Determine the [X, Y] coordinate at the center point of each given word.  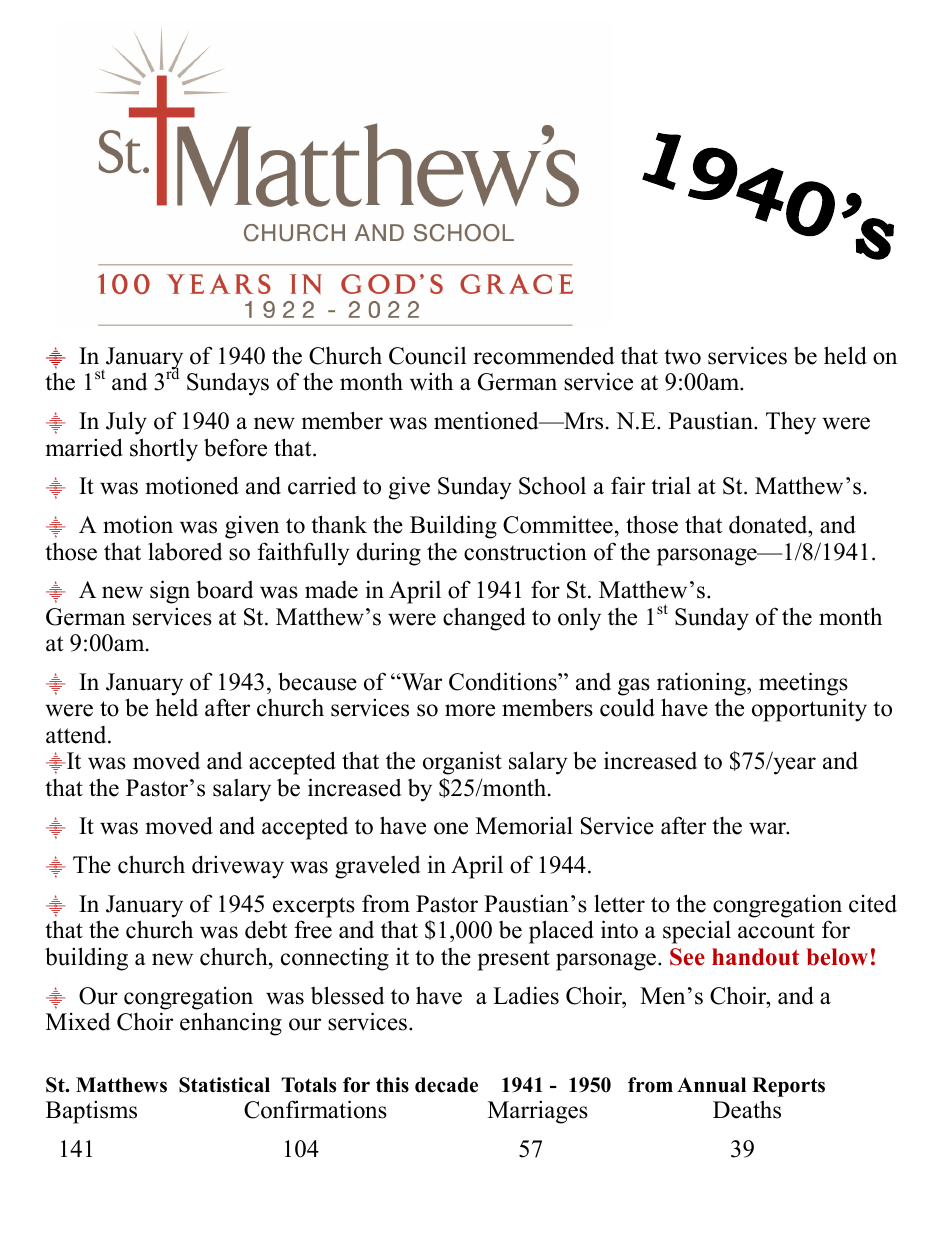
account [776, 931]
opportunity [809, 710]
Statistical [224, 1085]
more [470, 710]
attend [77, 735]
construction [525, 551]
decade [446, 1085]
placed [561, 932]
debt [266, 929]
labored [185, 551]
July [126, 423]
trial [671, 485]
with [431, 381]
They [791, 423]
